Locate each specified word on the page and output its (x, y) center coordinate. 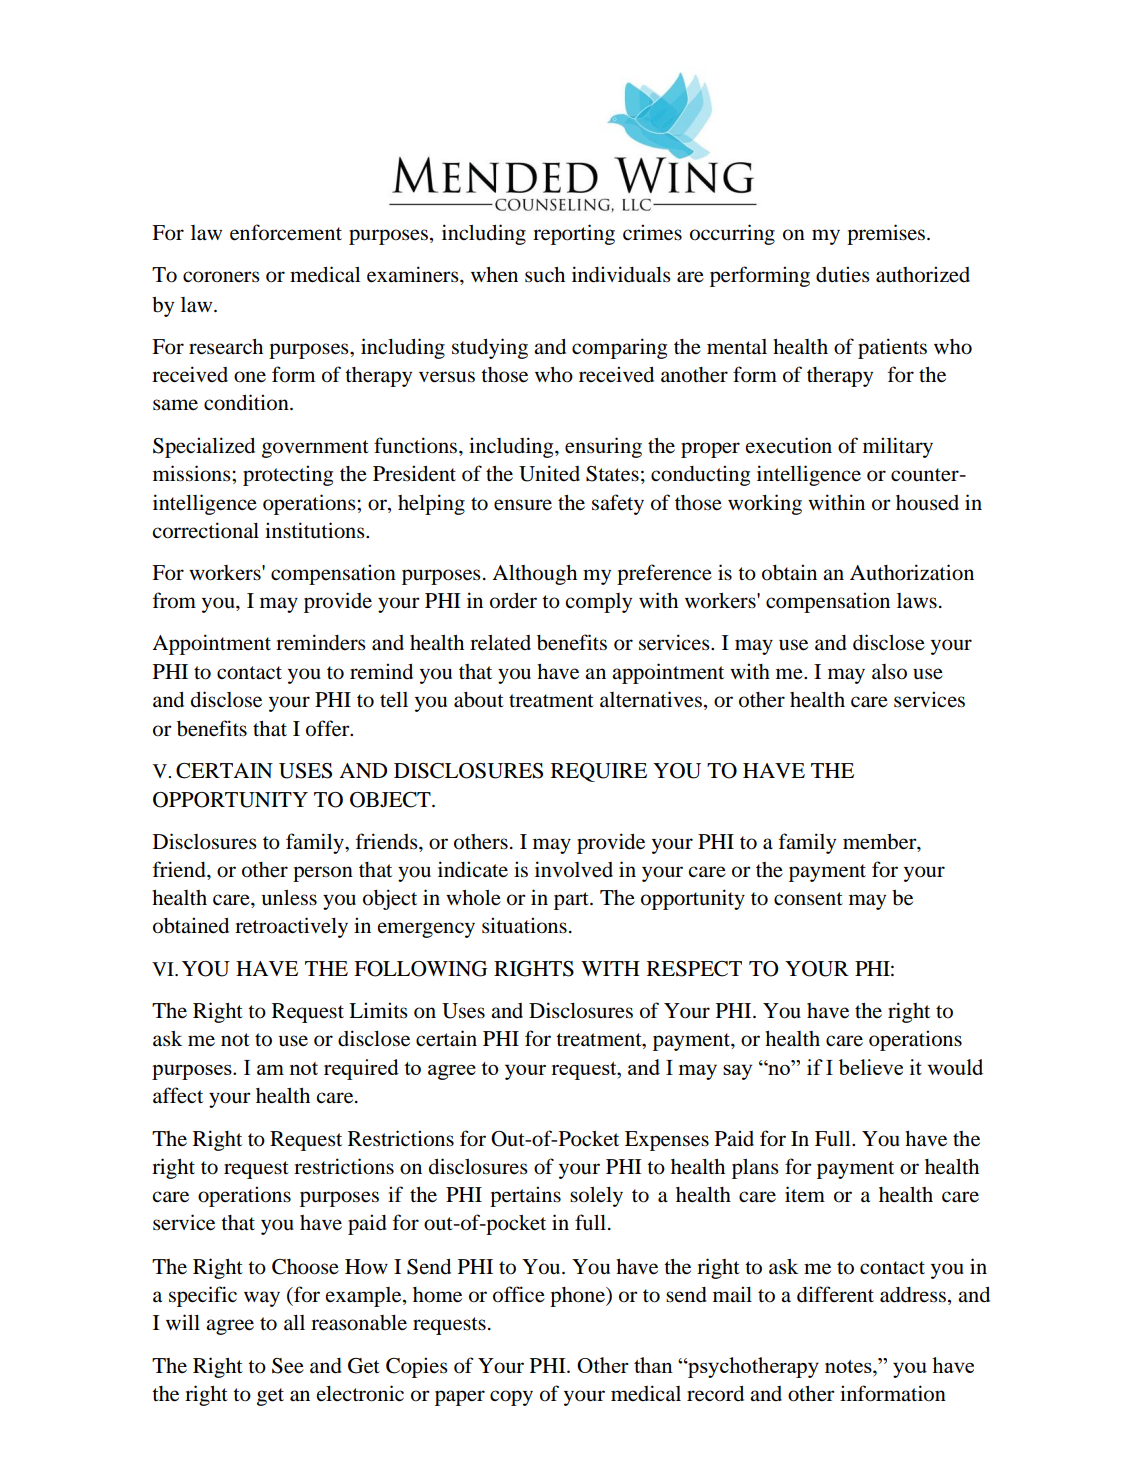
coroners (221, 277)
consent (808, 899)
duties (843, 274)
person (323, 874)
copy (511, 1398)
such (545, 275)
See (288, 1366)
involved (574, 869)
